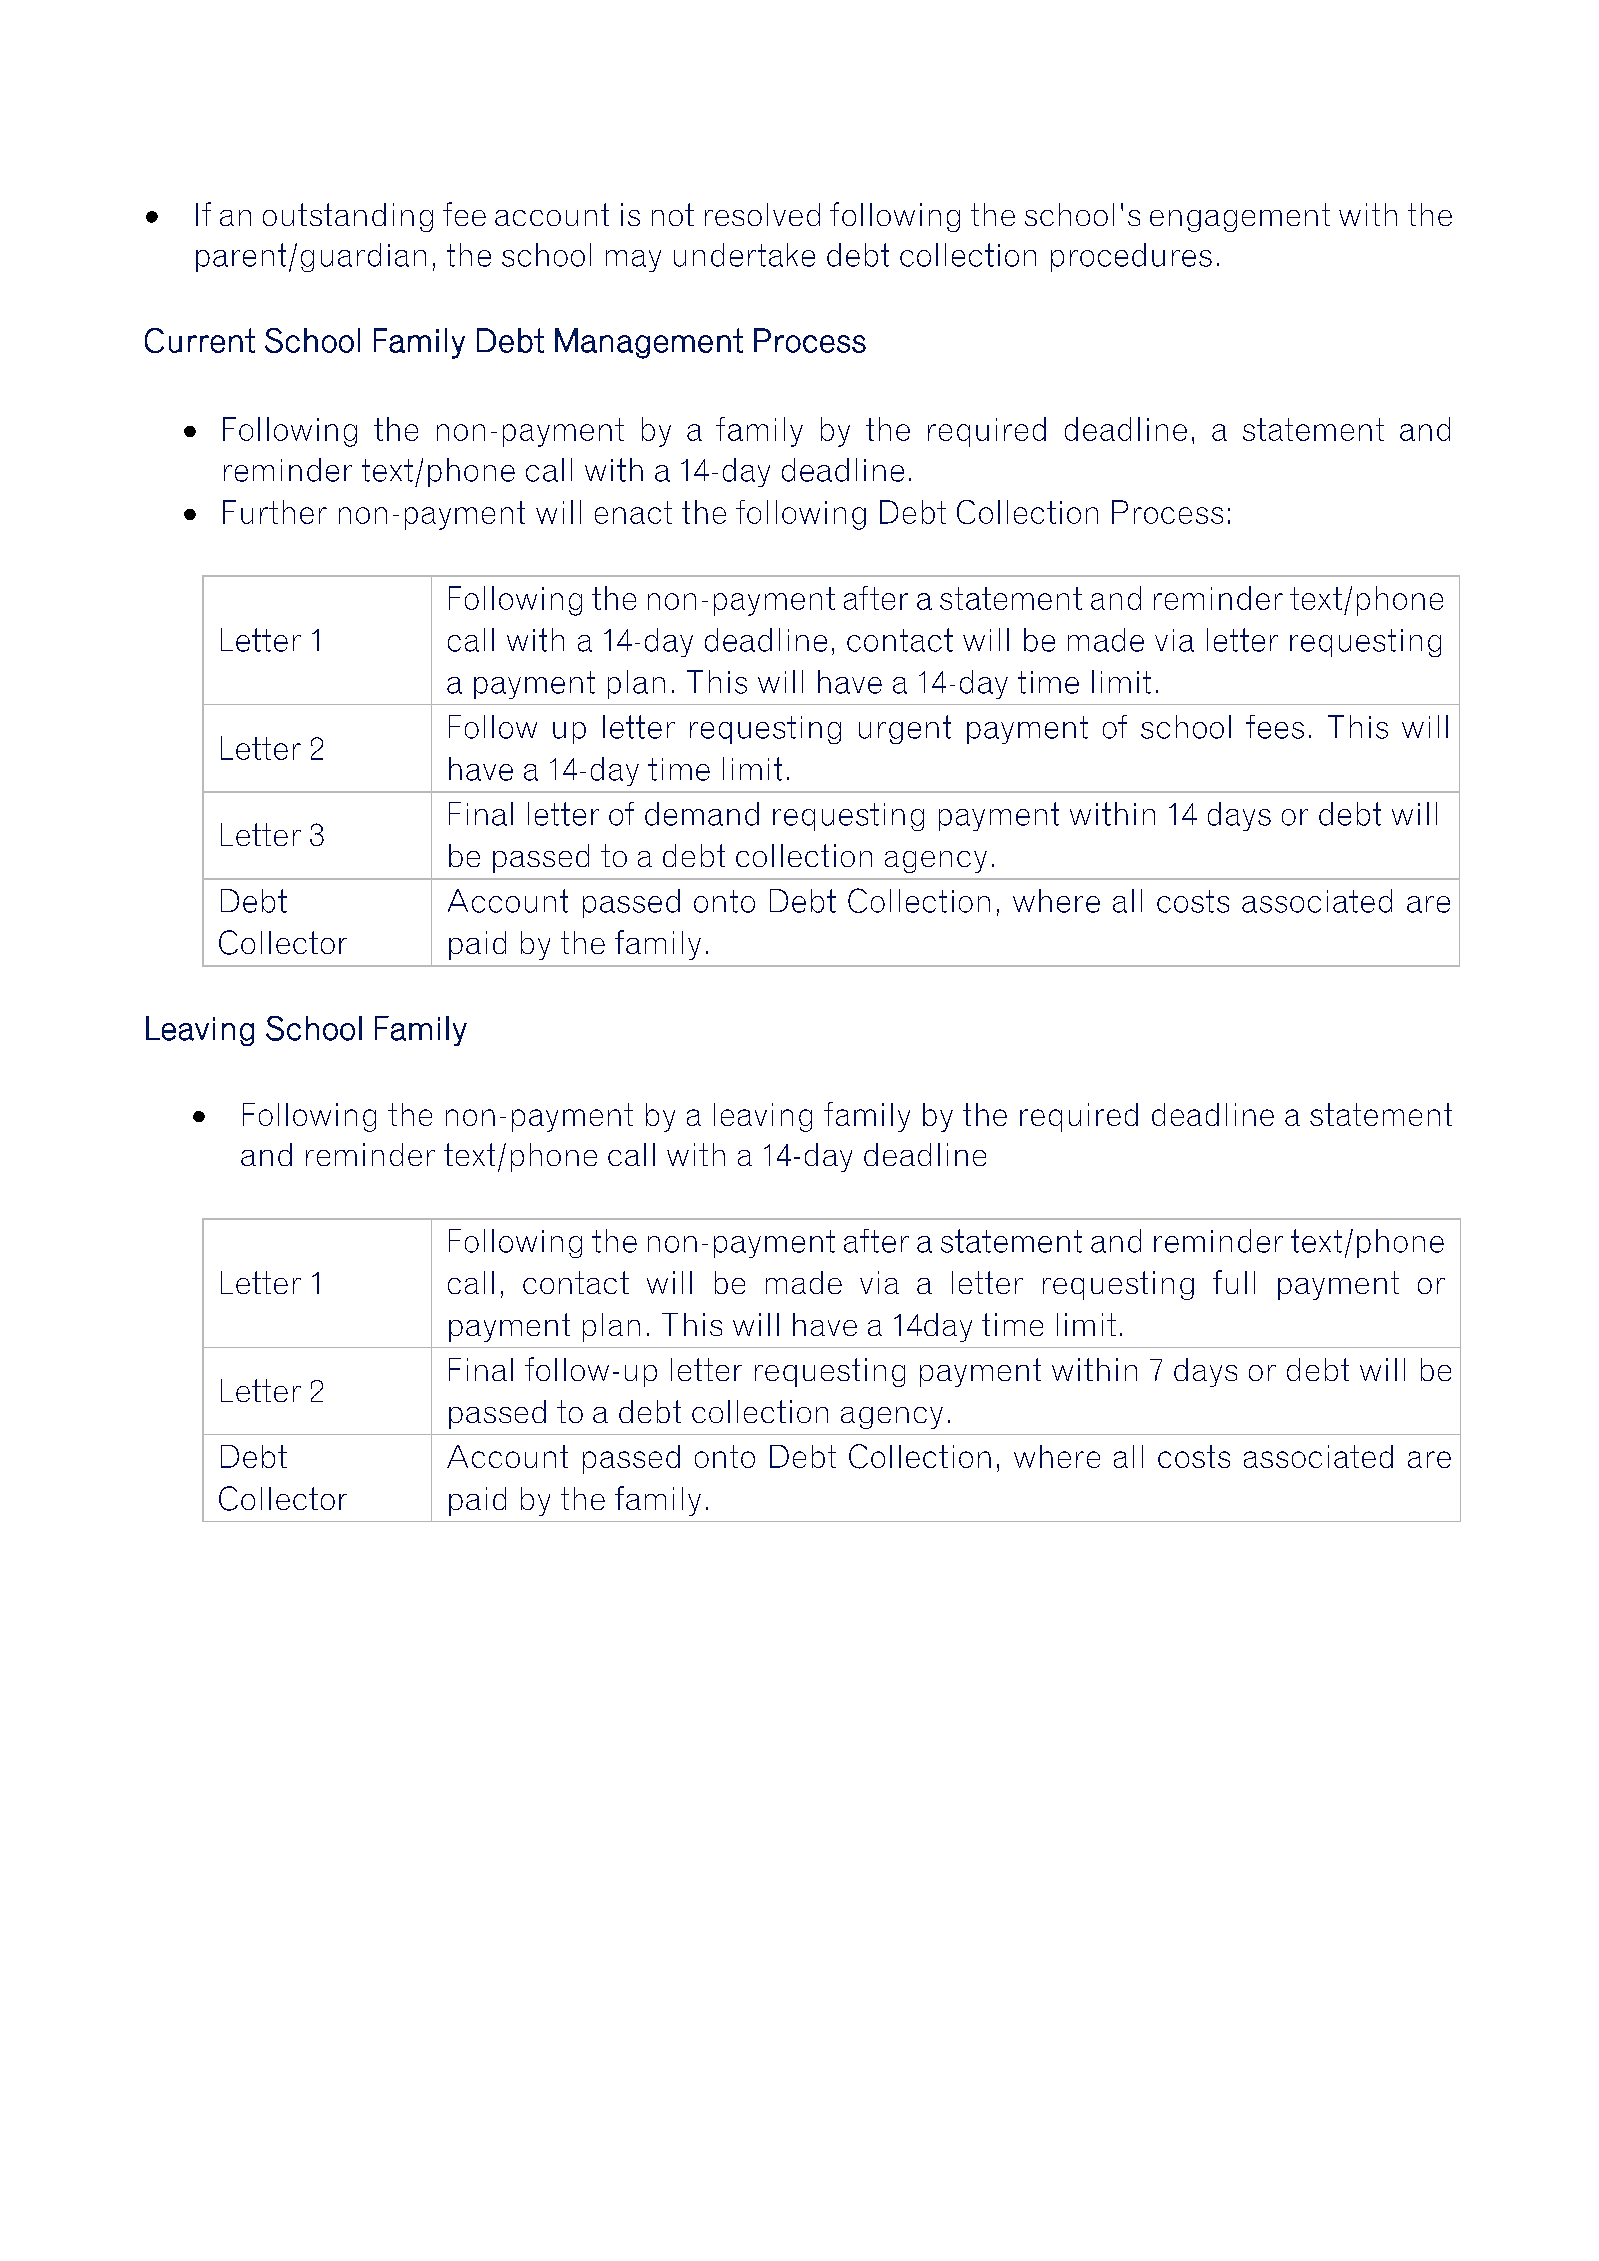 The width and height of the screenshot is (1599, 2261). I want to click on procedures, so click(1131, 257).
